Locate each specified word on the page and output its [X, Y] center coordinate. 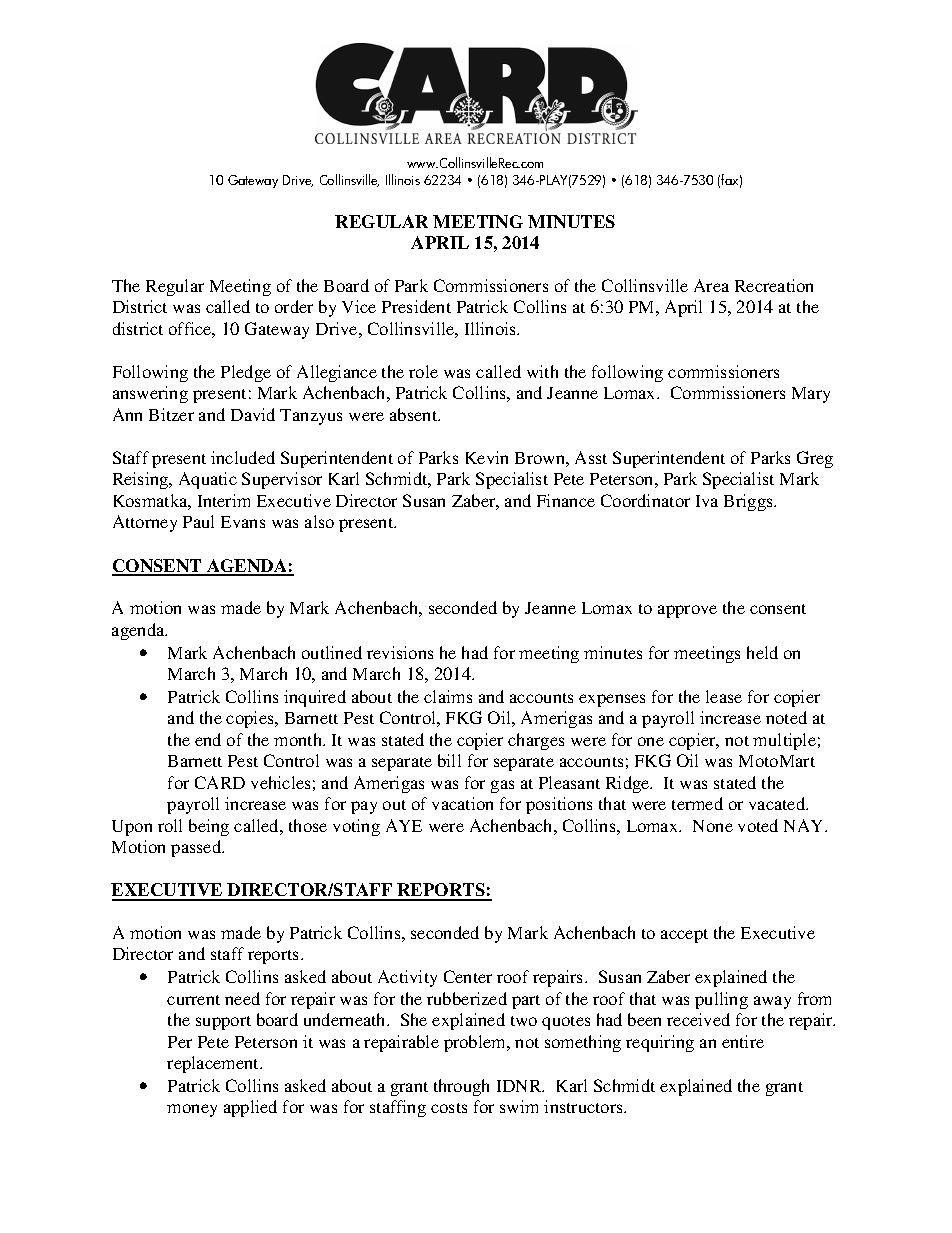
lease [724, 696]
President [416, 306]
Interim [224, 500]
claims [448, 696]
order [294, 306]
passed [197, 848]
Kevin [487, 457]
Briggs [749, 502]
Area [711, 285]
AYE [404, 825]
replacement [214, 1064]
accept [684, 936]
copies [251, 719]
